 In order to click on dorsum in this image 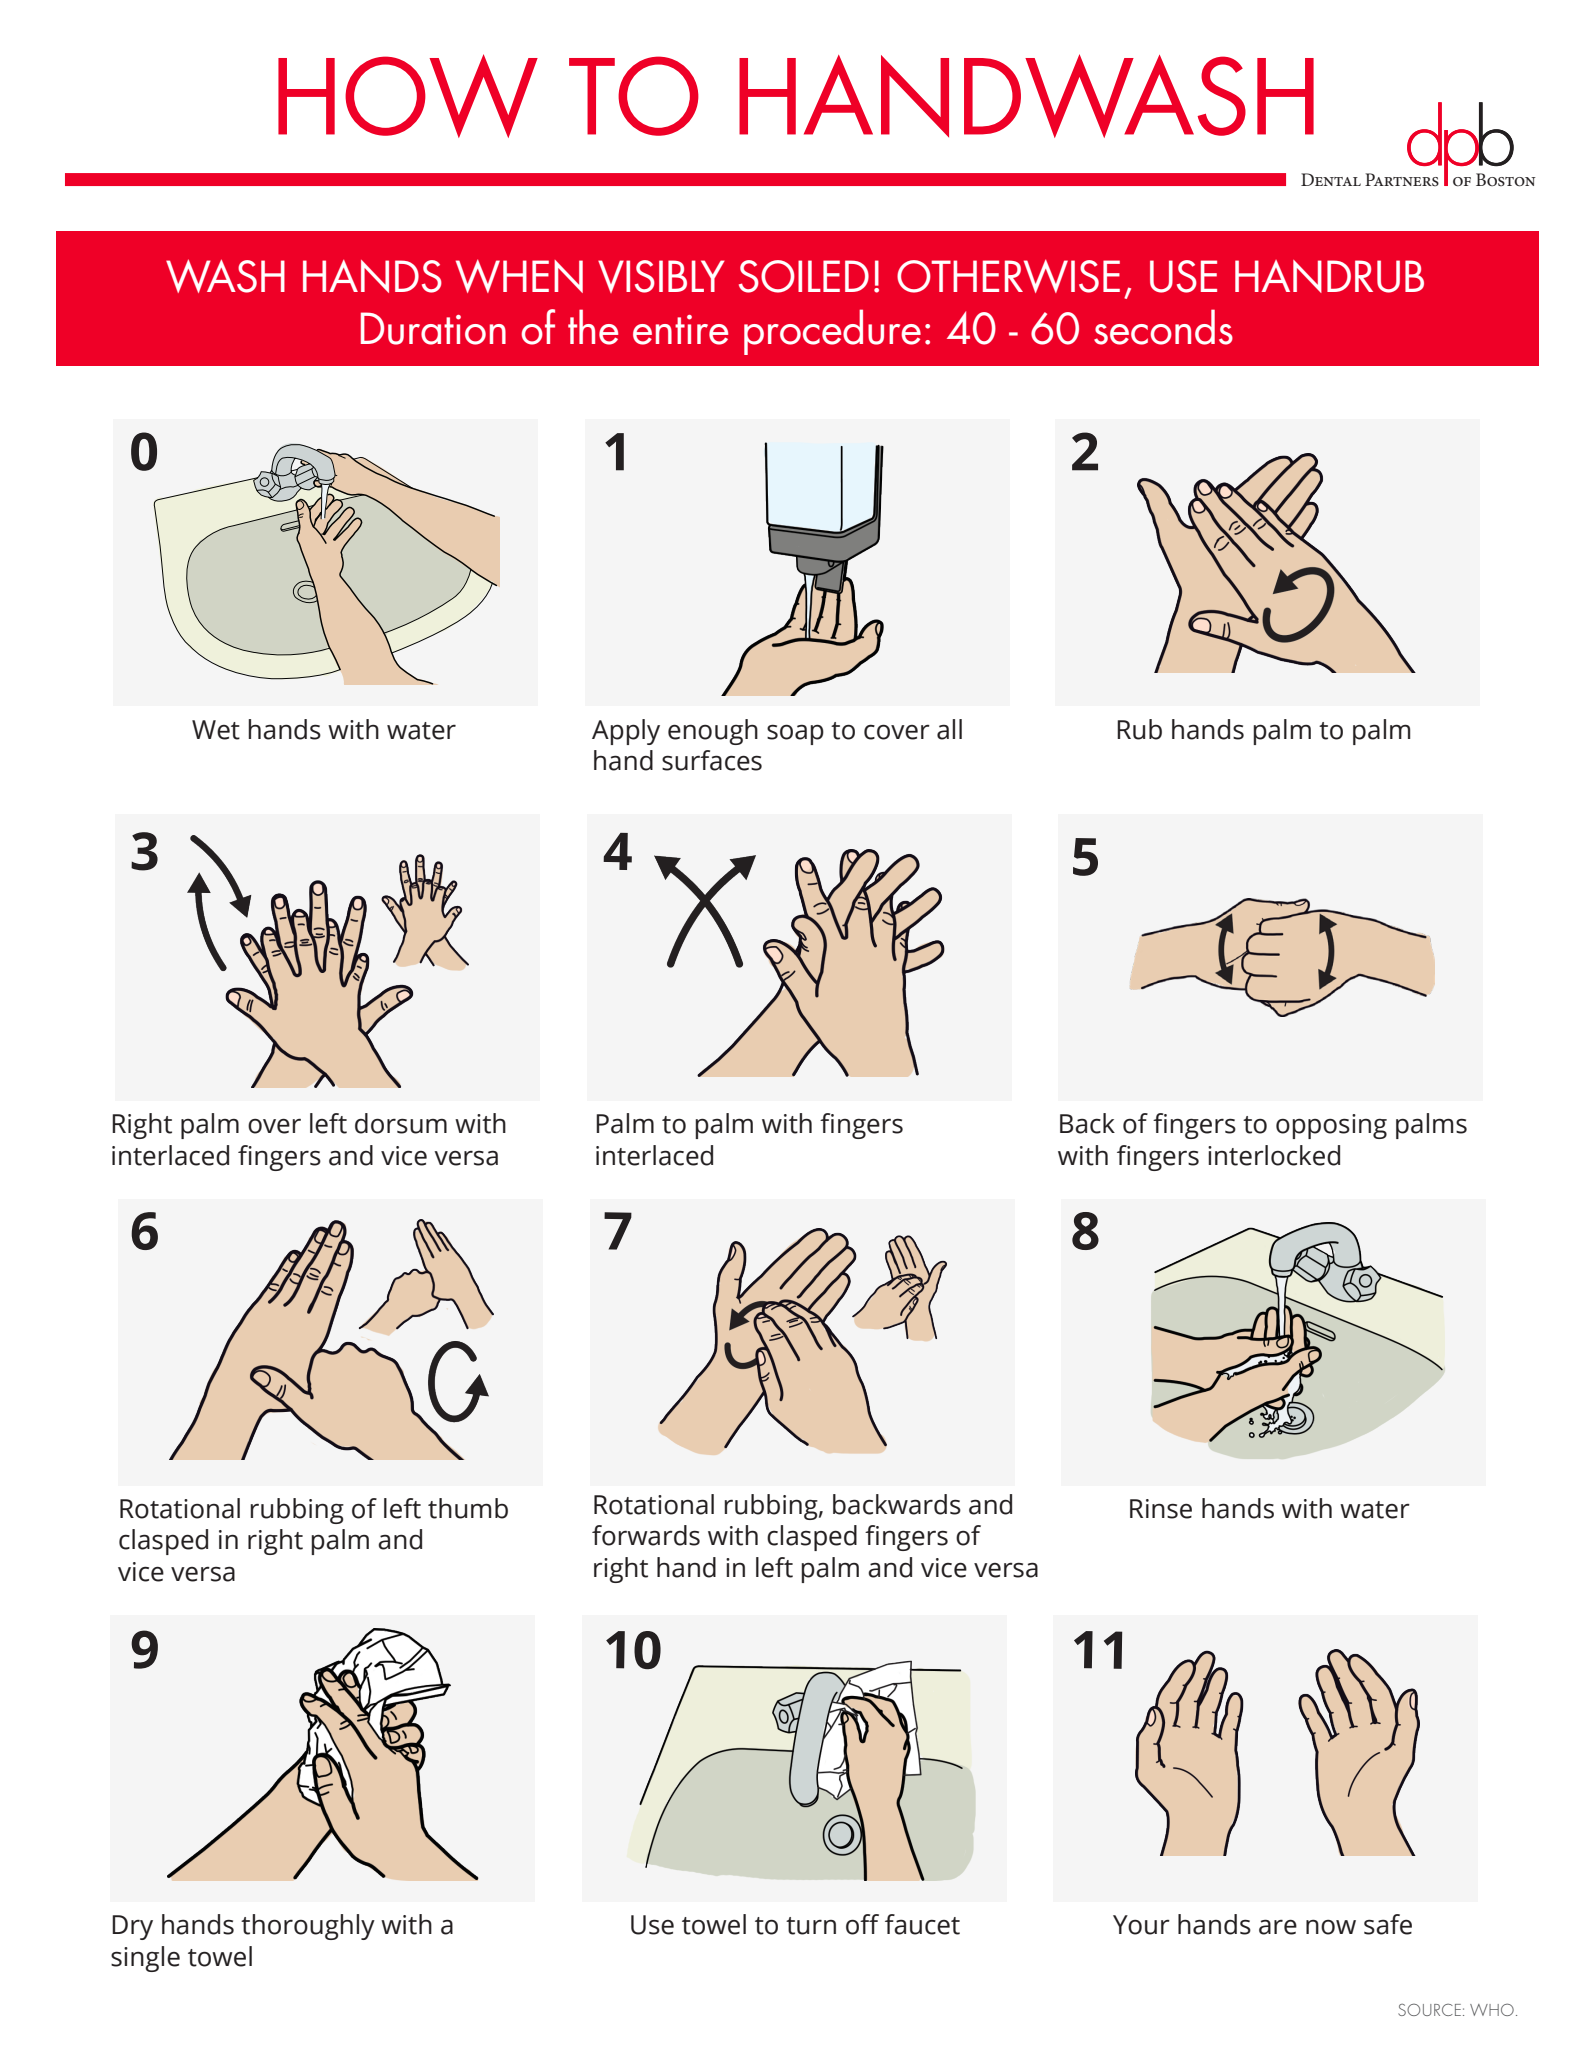, I will do `click(401, 1123)`.
